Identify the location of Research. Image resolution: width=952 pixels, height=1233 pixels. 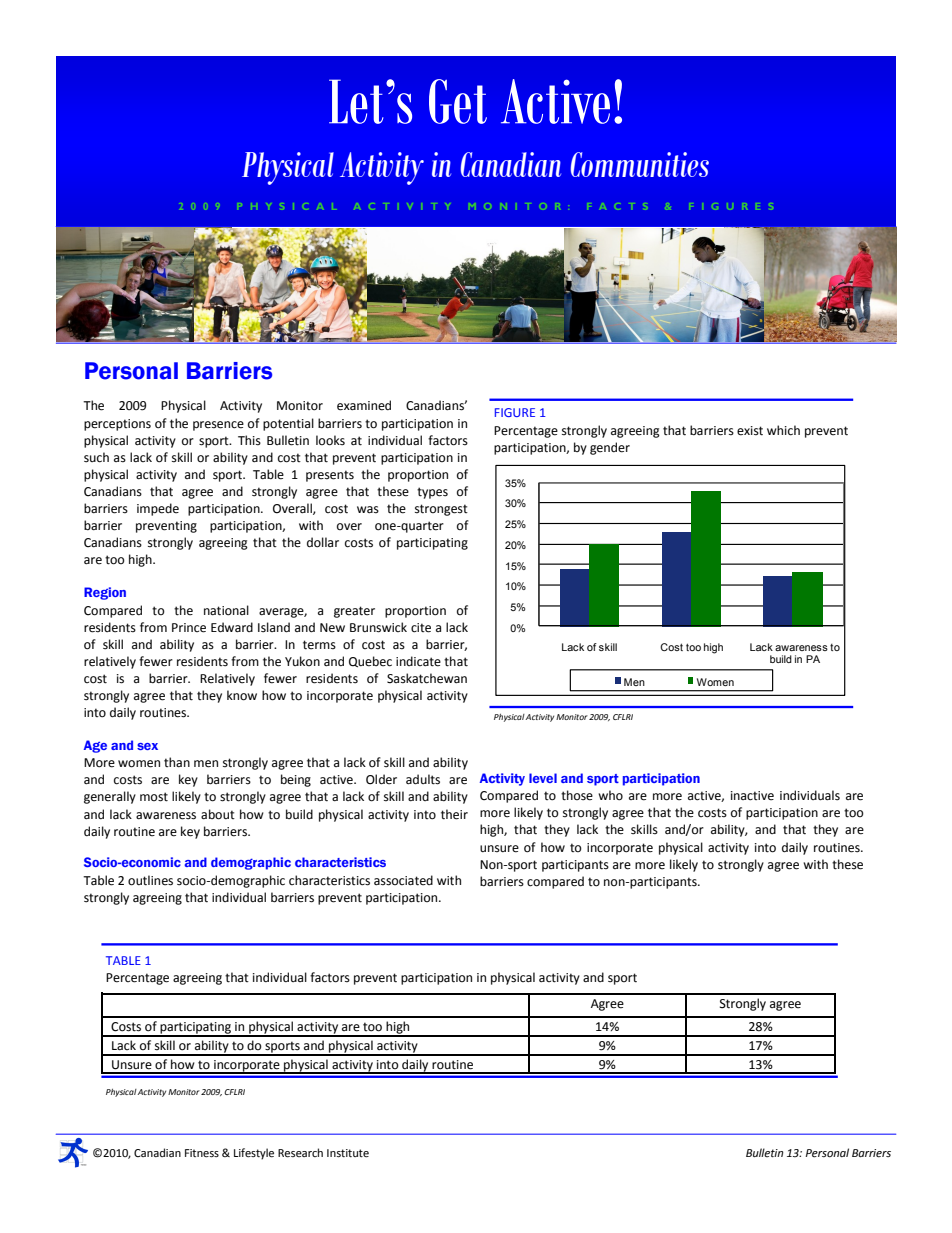
(300, 1153).
